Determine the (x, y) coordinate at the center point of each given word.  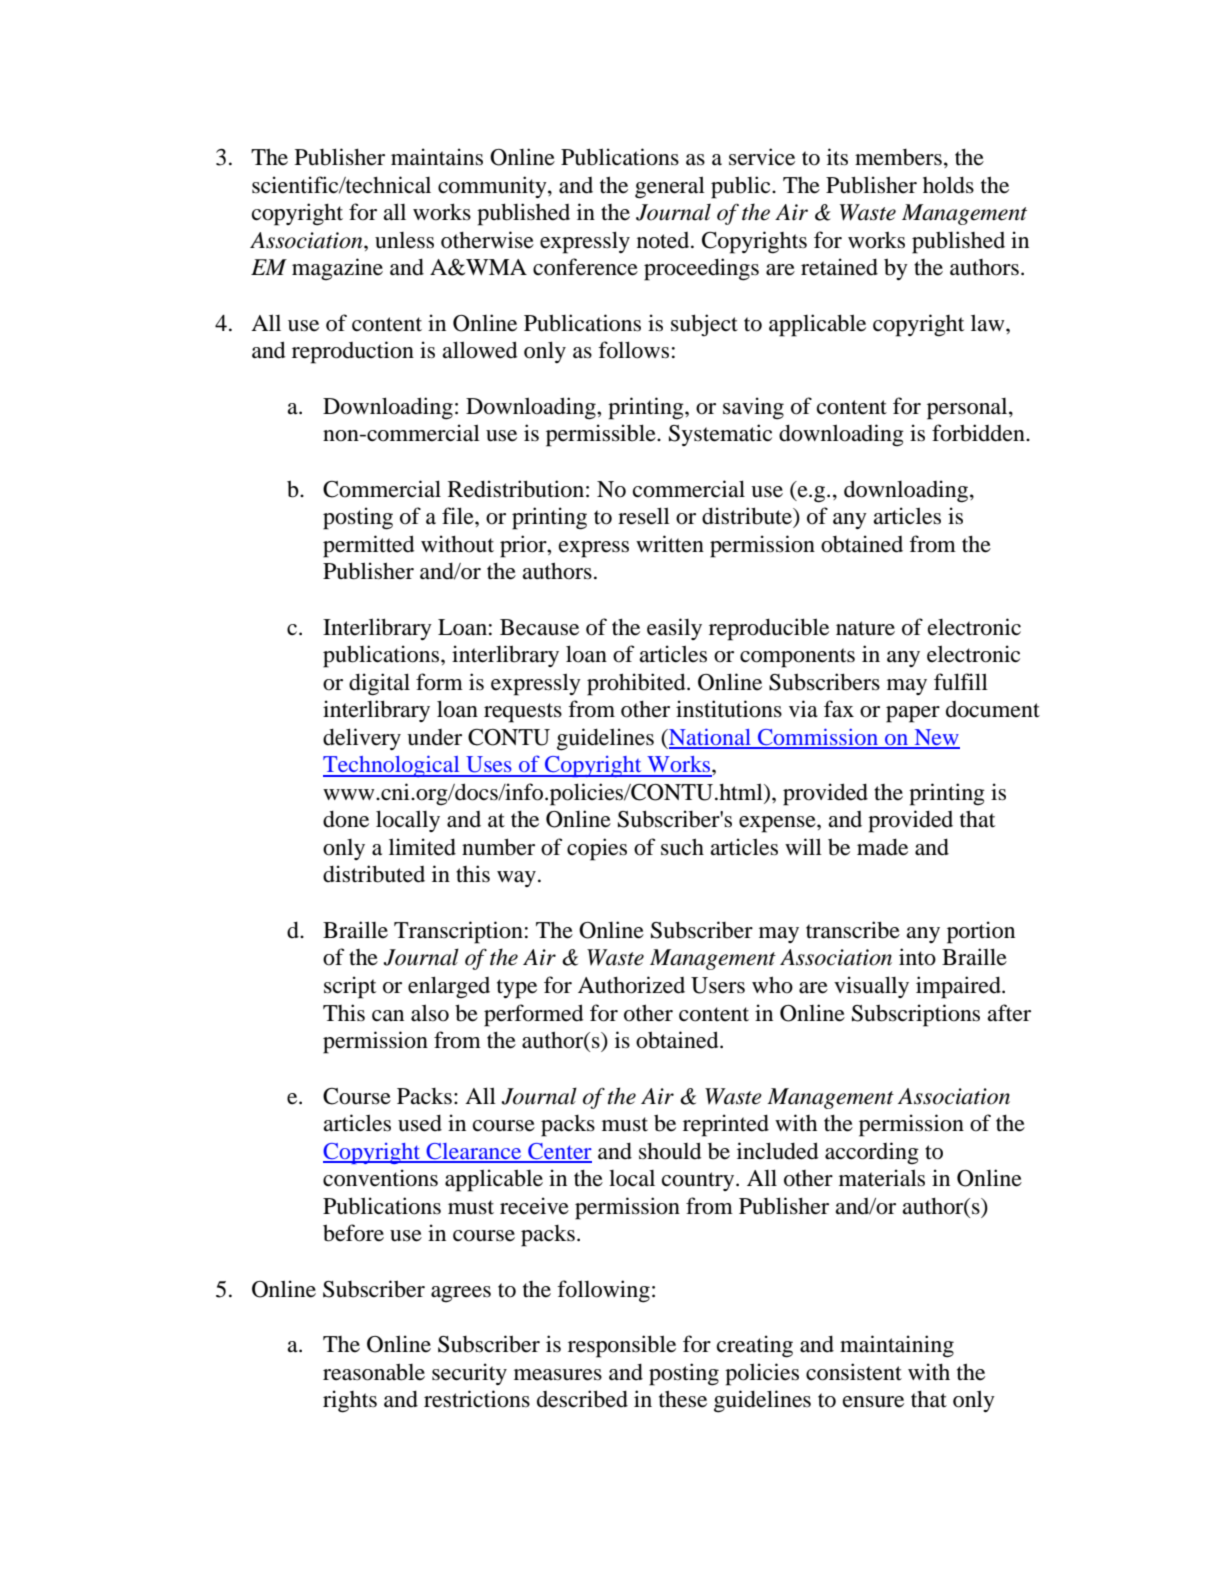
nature (865, 628)
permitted (368, 546)
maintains (437, 157)
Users (718, 985)
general (670, 187)
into (917, 957)
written (670, 544)
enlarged (449, 987)
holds (948, 185)
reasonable (374, 1372)
